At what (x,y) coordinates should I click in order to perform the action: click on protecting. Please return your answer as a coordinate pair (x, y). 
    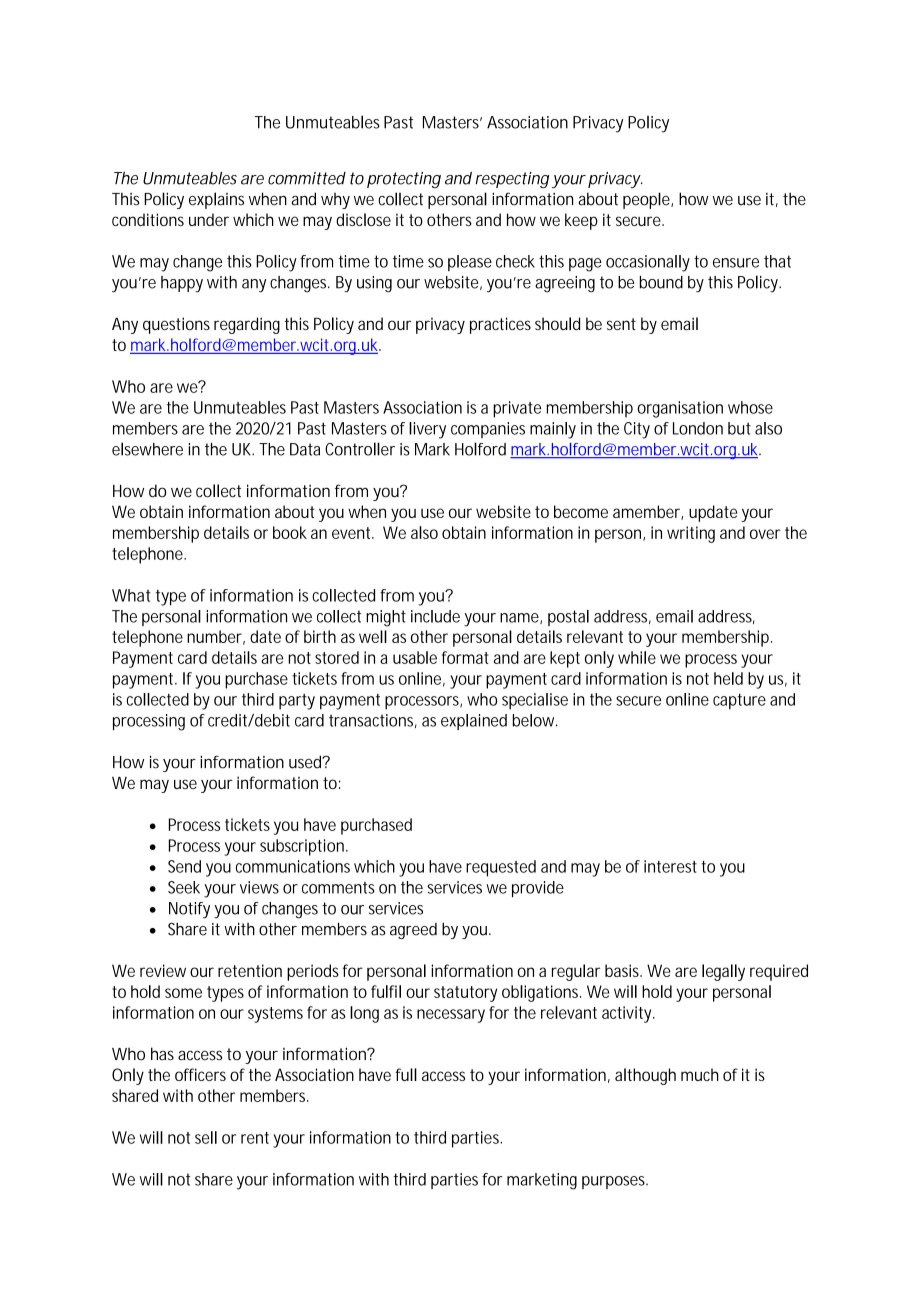
    Looking at the image, I should click on (404, 180).
